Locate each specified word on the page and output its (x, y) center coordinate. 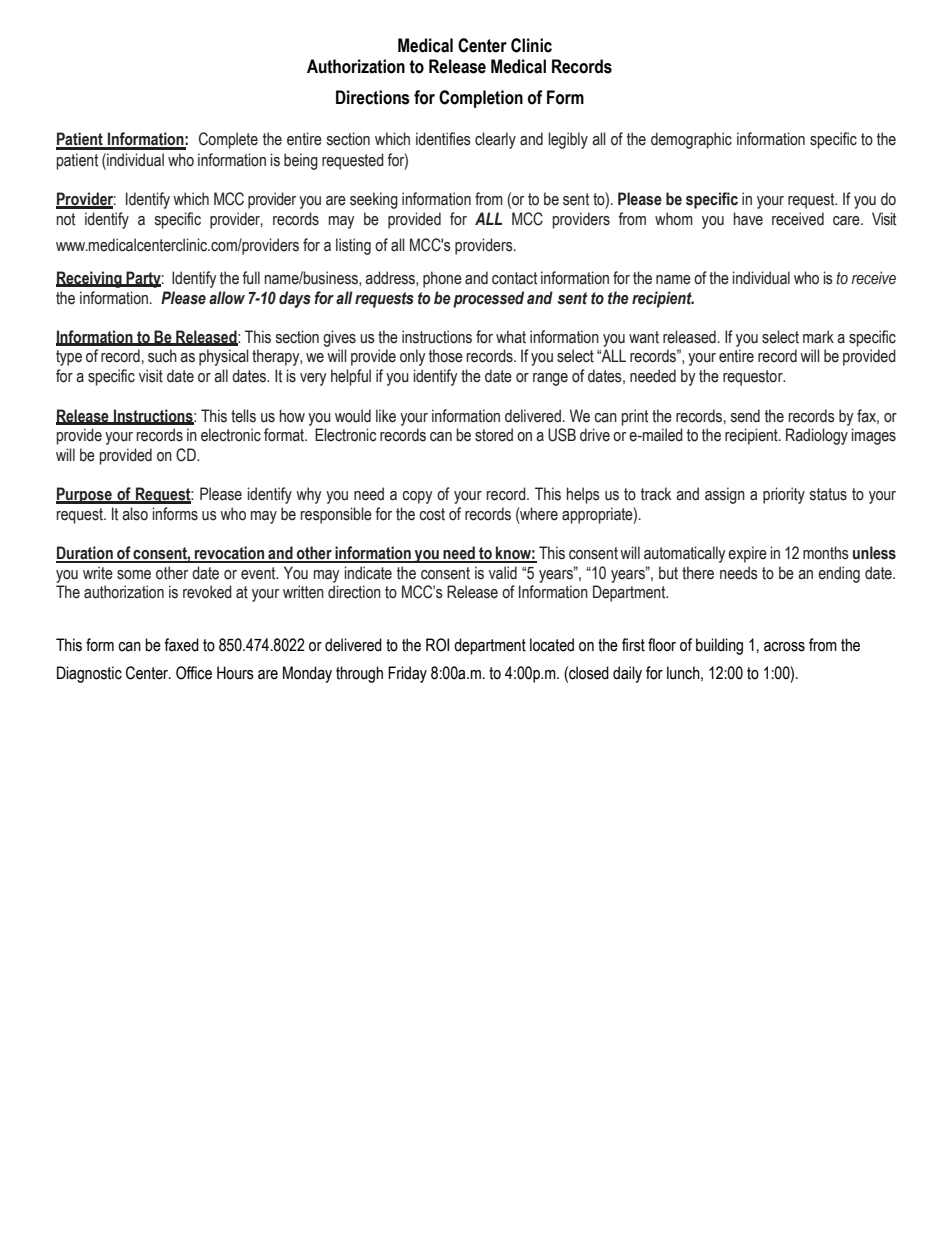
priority (784, 495)
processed (488, 299)
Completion (481, 99)
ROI (437, 645)
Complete (228, 140)
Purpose (85, 495)
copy (417, 497)
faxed (181, 645)
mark (818, 337)
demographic (691, 140)
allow (227, 298)
